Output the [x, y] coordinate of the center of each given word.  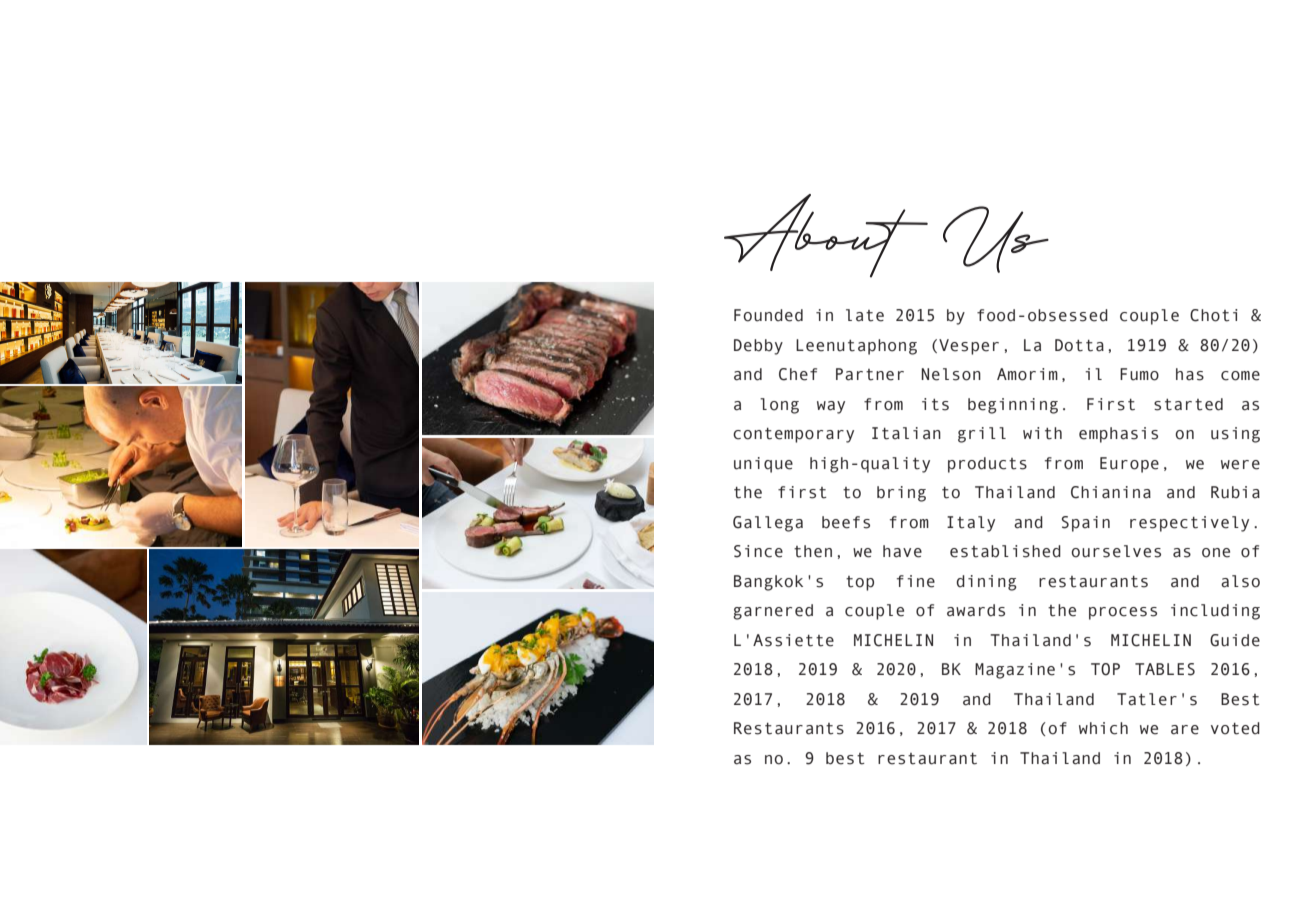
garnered [773, 612]
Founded [768, 315]
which [1103, 728]
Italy [971, 524]
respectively [1189, 524]
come [1240, 376]
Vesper [969, 347]
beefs [846, 522]
